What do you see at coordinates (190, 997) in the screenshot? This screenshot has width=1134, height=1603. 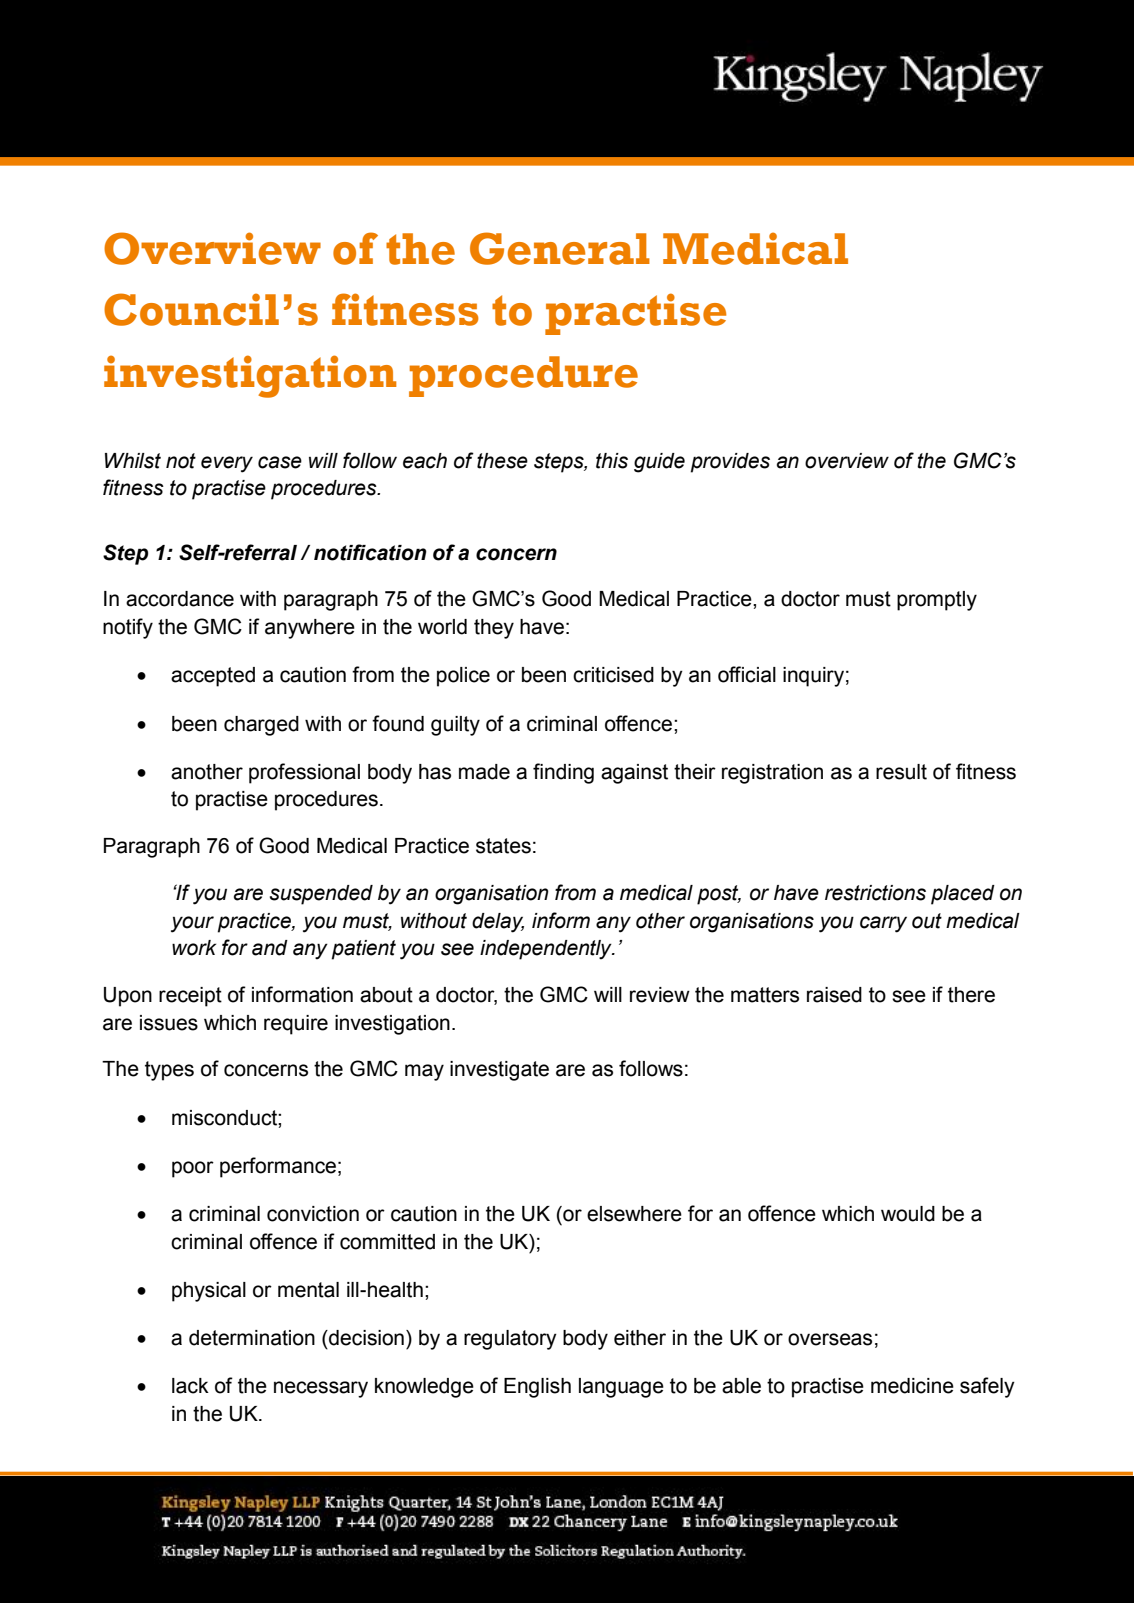 I see `receipt` at bounding box center [190, 997].
